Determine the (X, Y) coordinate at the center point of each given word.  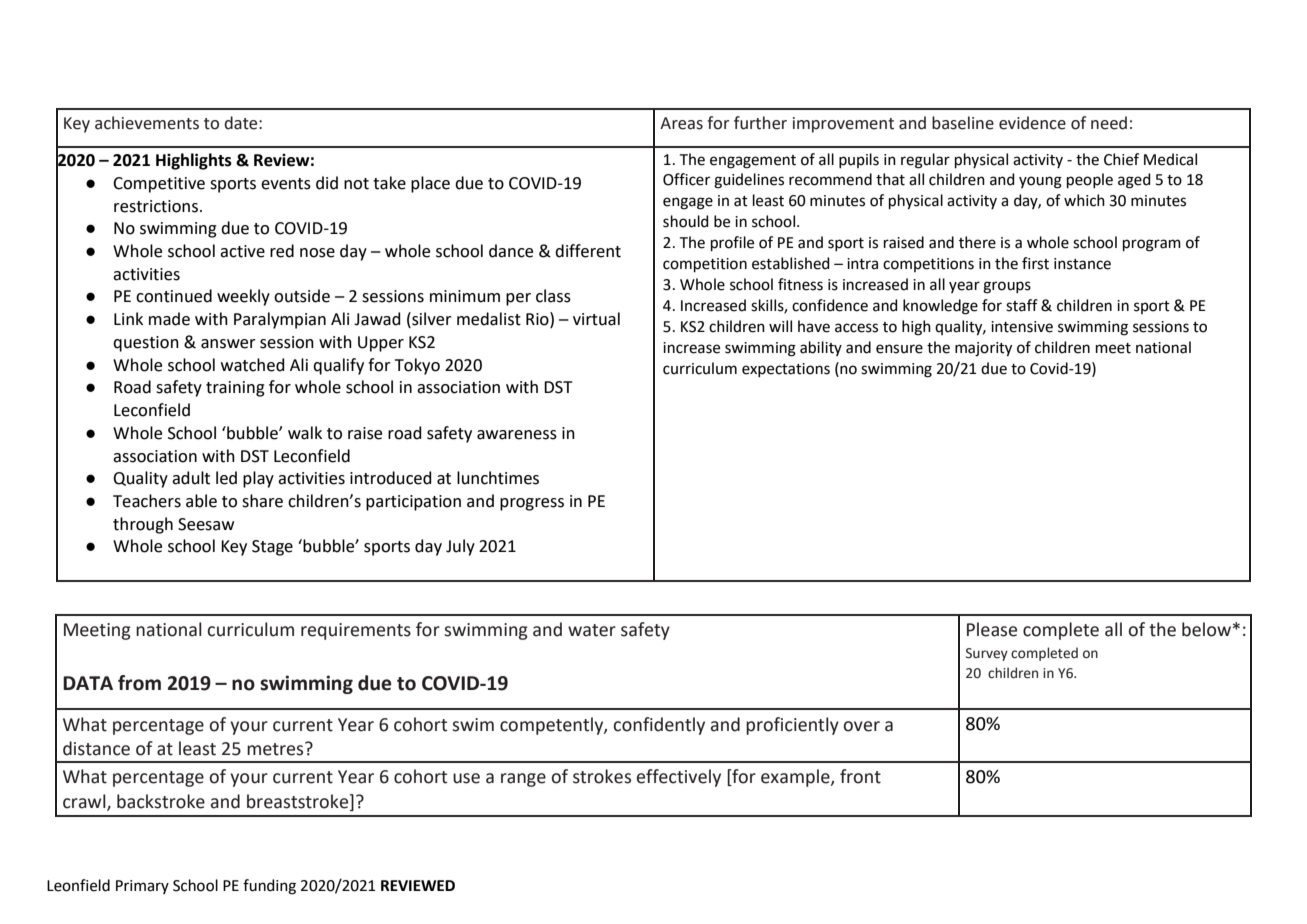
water (592, 630)
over (862, 726)
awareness (517, 435)
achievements (147, 123)
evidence (1032, 123)
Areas (681, 123)
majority (983, 349)
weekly (243, 297)
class (553, 296)
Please (992, 629)
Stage (272, 548)
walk (305, 433)
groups (1007, 287)
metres (276, 749)
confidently (659, 726)
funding (269, 887)
